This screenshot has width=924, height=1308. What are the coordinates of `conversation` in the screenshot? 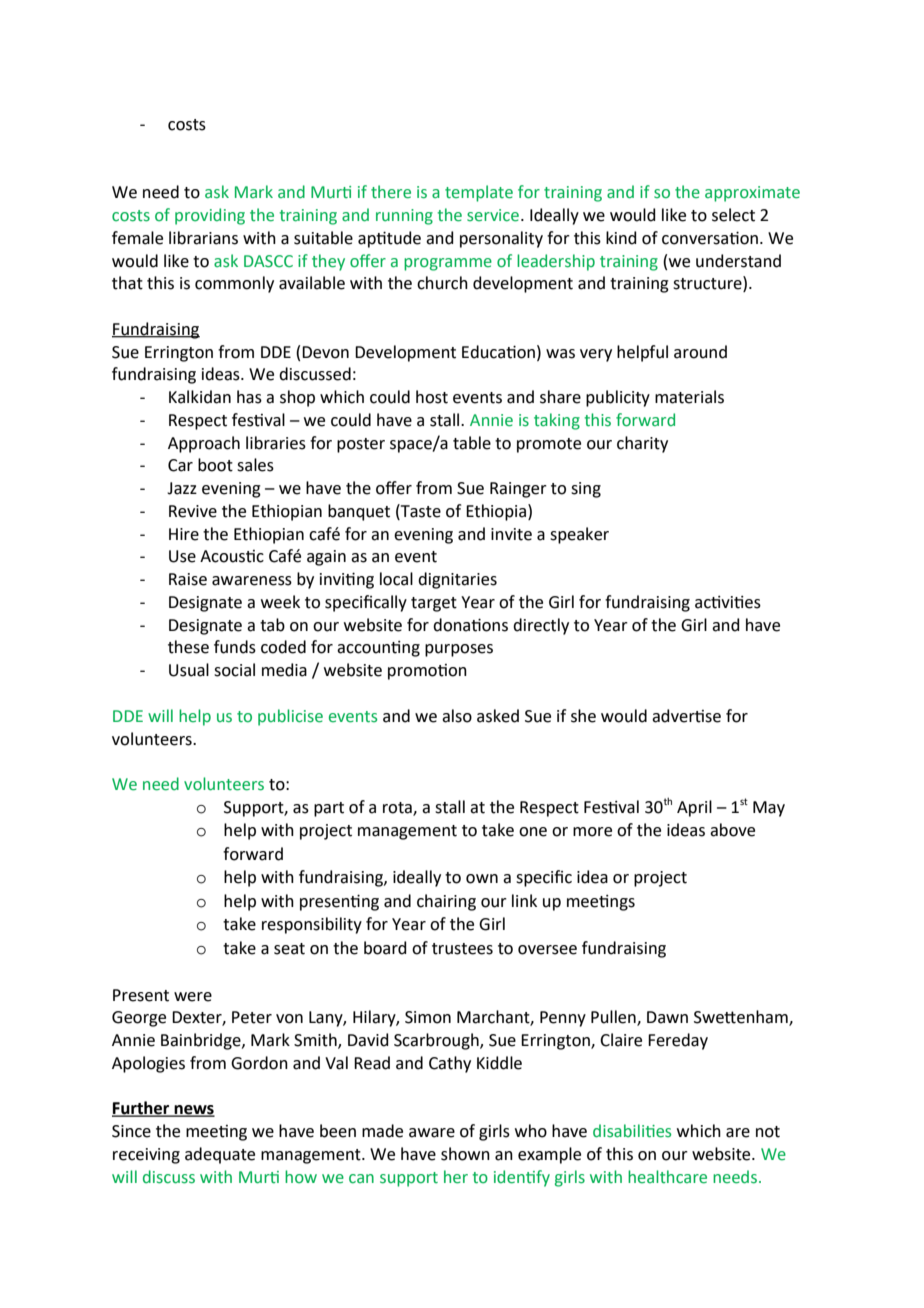 It's located at (710, 238).
